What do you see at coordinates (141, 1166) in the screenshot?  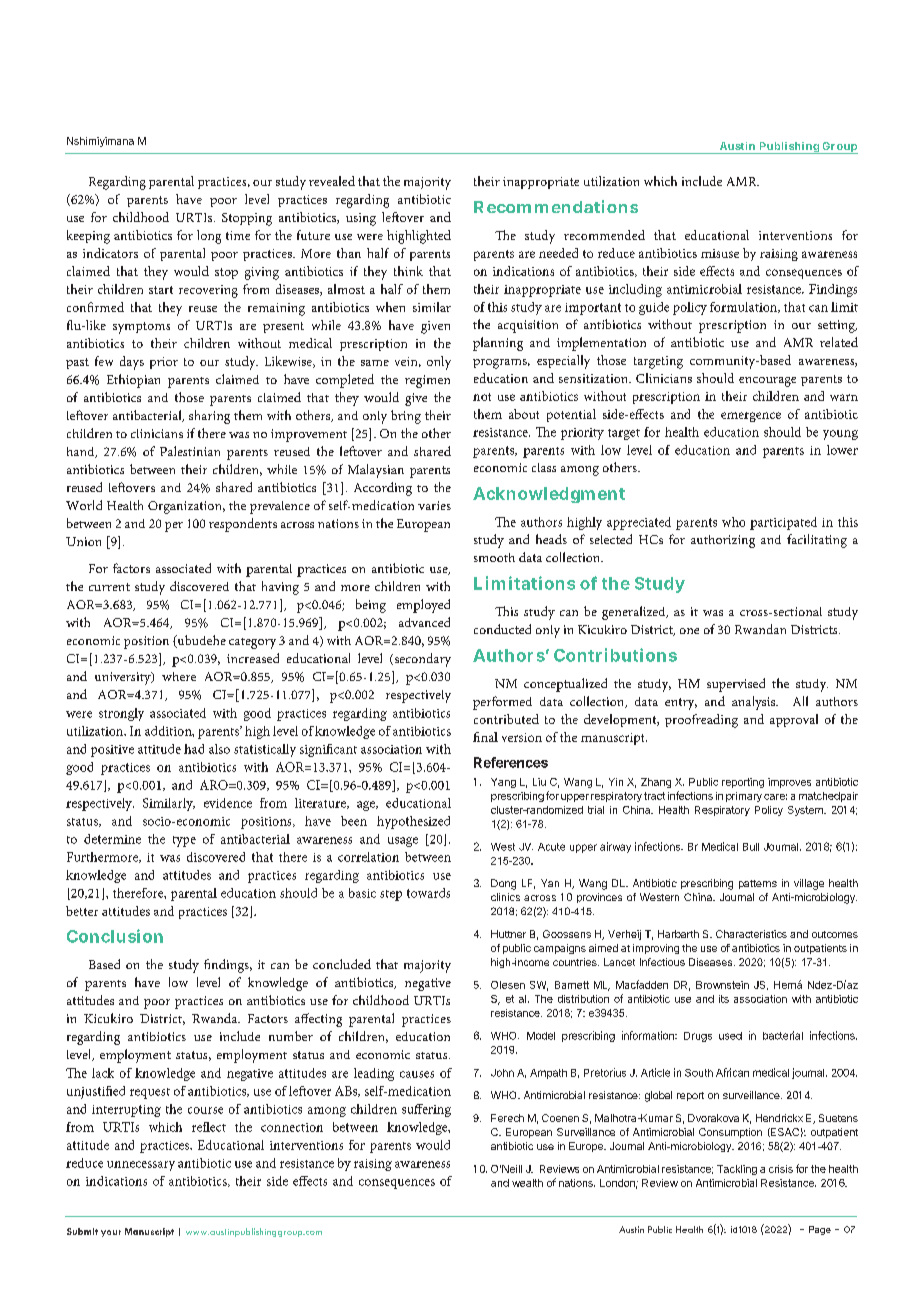 I see `unnecessary` at bounding box center [141, 1166].
